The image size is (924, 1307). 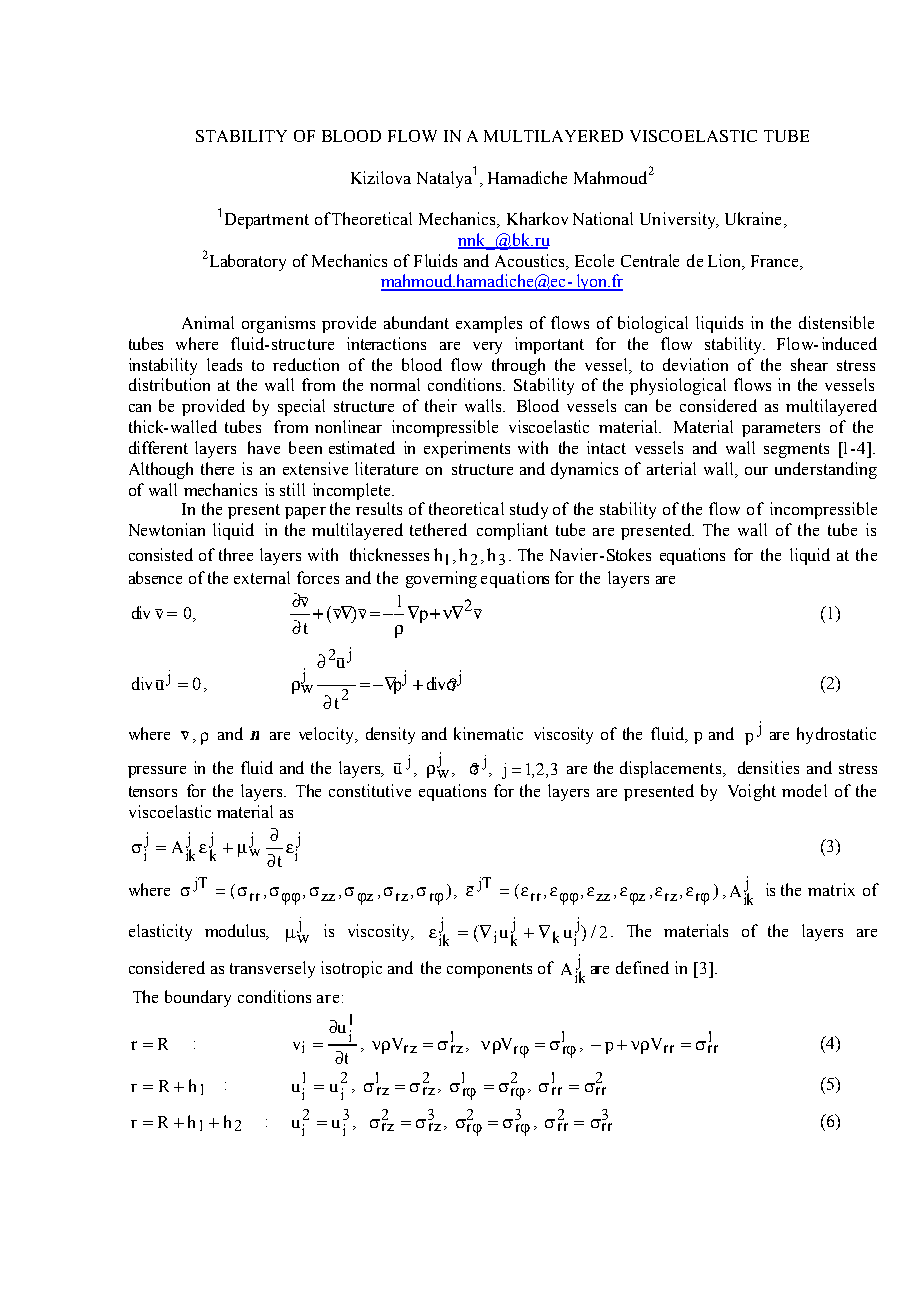 I want to click on Ukraine, so click(x=753, y=218).
